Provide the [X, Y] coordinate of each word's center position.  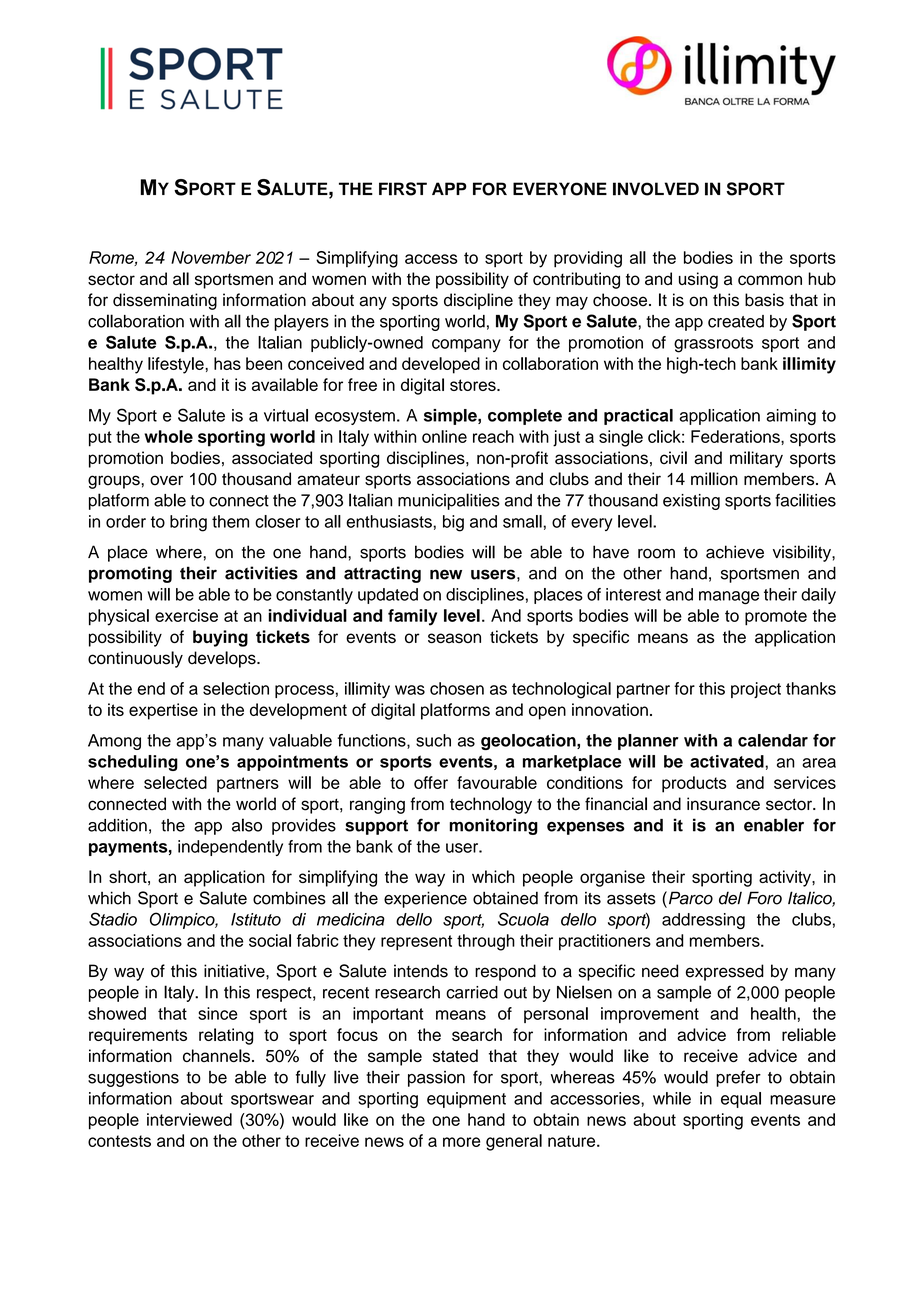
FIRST [403, 189]
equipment [466, 1100]
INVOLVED [656, 189]
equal [741, 1100]
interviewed [189, 1119]
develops [223, 659]
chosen [457, 688]
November [211, 257]
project [756, 690]
